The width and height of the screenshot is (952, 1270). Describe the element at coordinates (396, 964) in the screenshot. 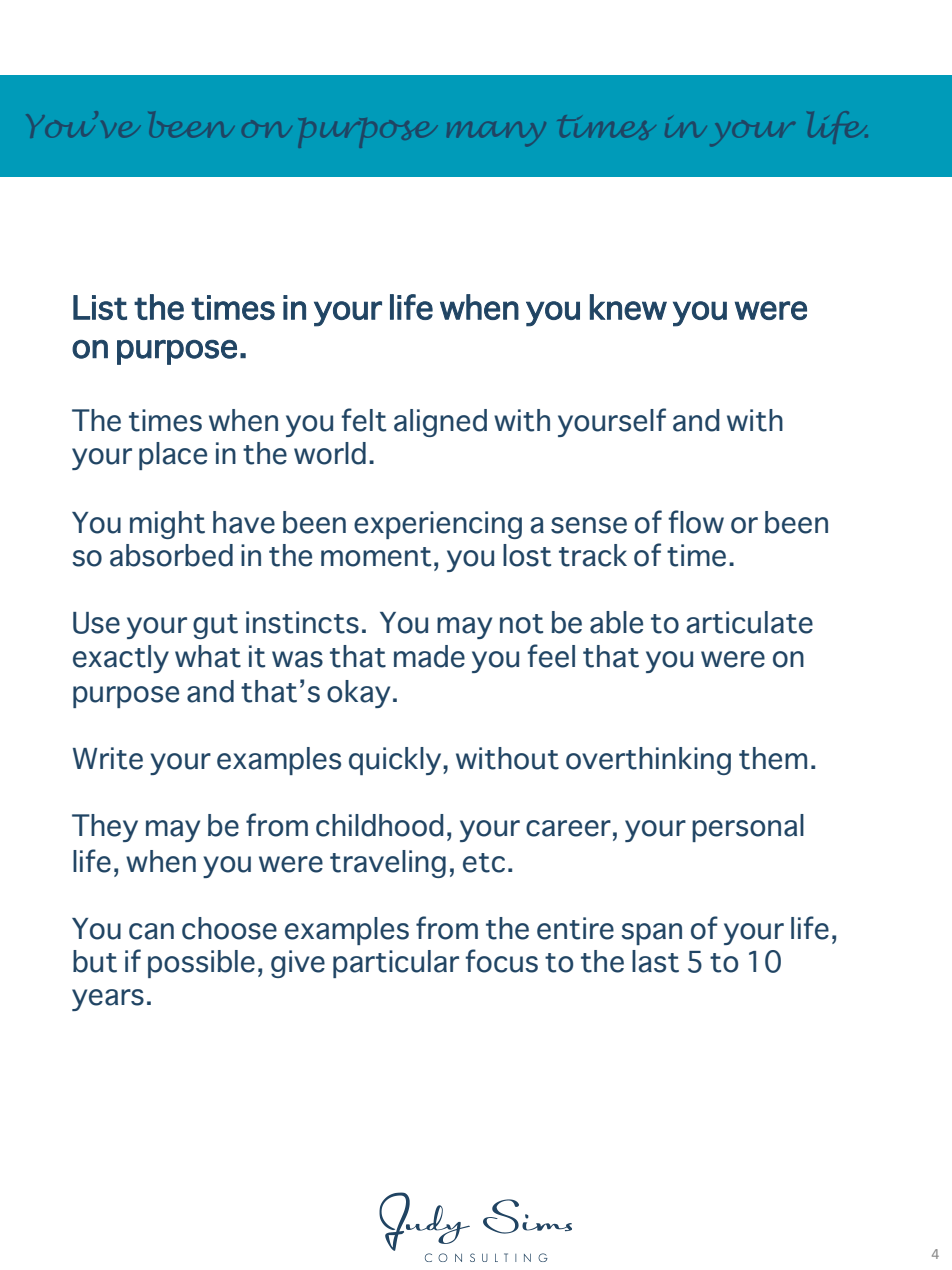

I see `particular` at that location.
